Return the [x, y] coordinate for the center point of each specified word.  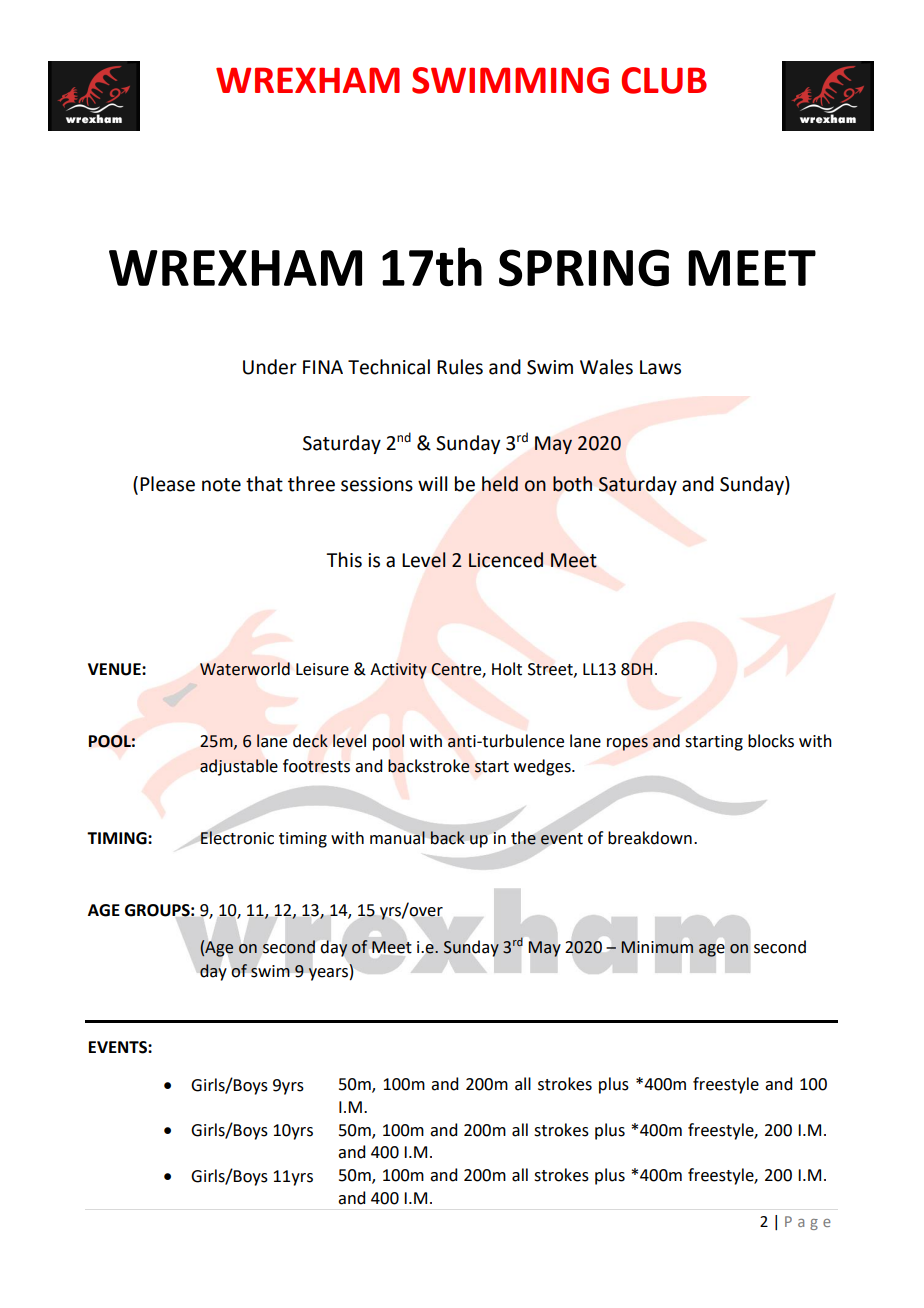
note [221, 485]
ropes [627, 744]
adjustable [239, 767]
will [432, 483]
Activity [398, 671]
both [572, 484]
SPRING [584, 268]
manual [397, 838]
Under [270, 367]
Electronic [237, 838]
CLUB [664, 80]
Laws [660, 367]
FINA [323, 367]
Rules [460, 367]
